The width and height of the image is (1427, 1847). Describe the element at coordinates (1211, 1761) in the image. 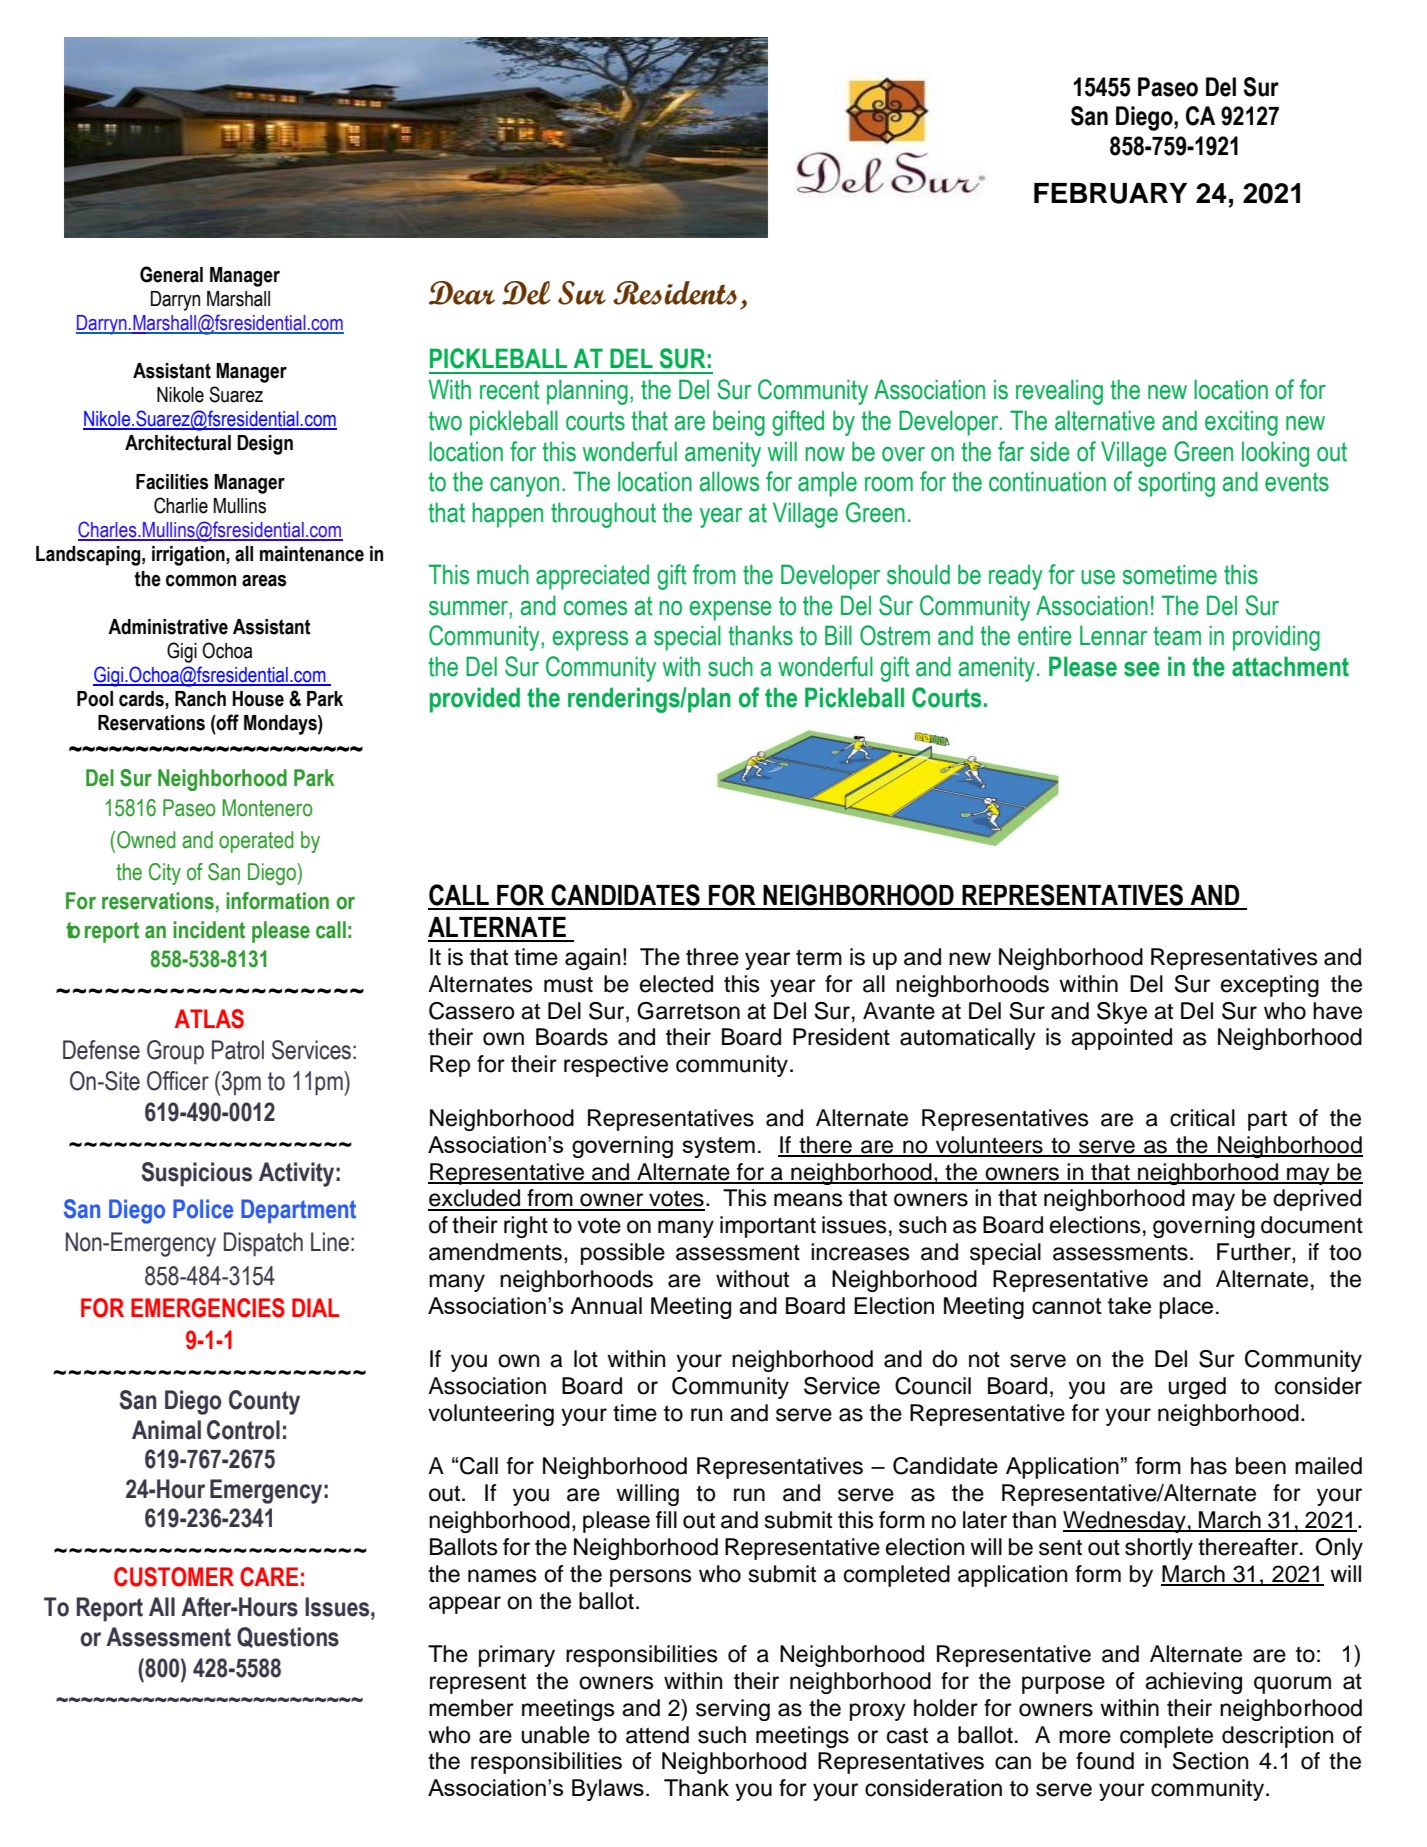

I see `Section` at that location.
